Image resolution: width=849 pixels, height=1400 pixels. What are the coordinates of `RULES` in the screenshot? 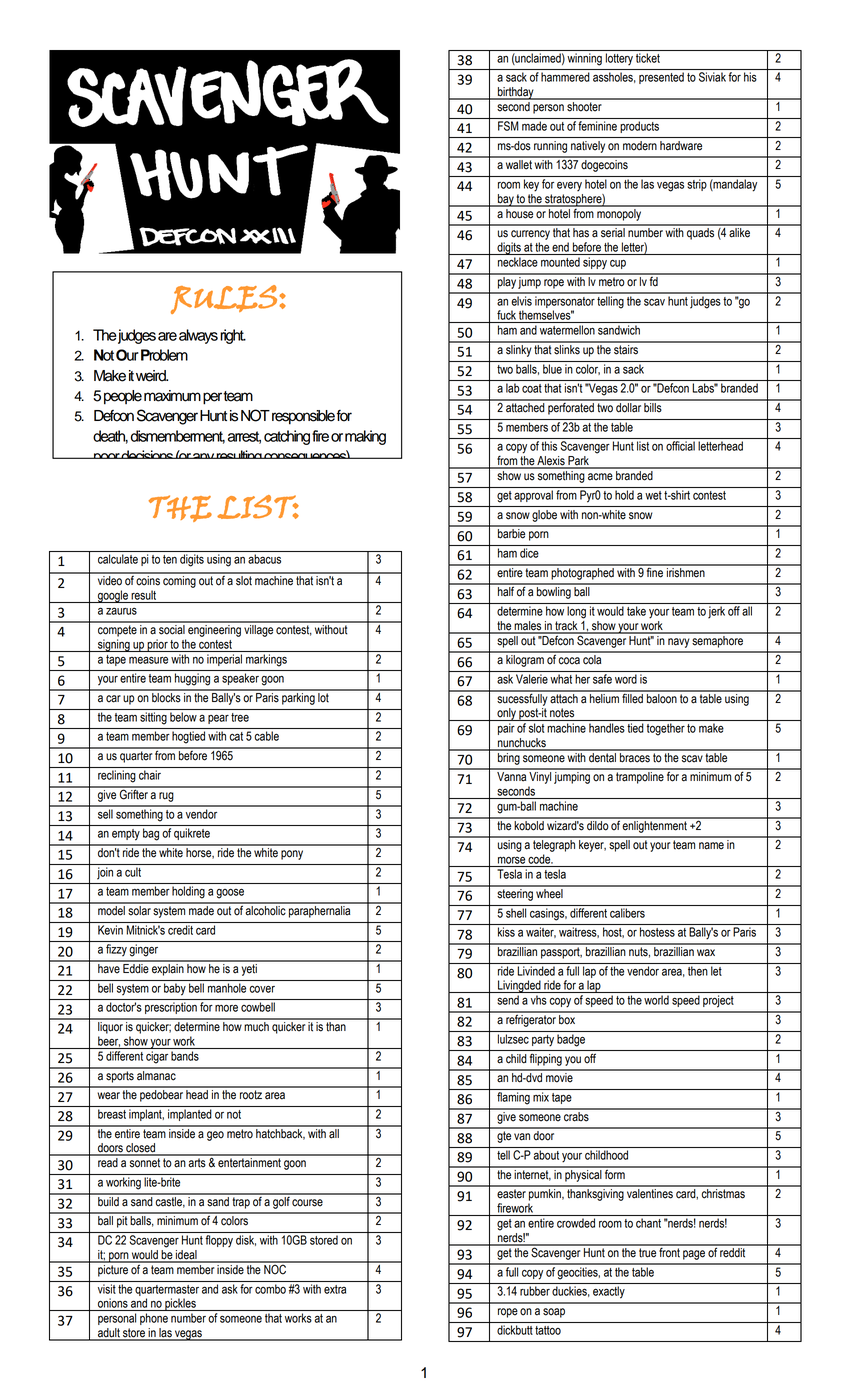 It's located at (224, 299).
